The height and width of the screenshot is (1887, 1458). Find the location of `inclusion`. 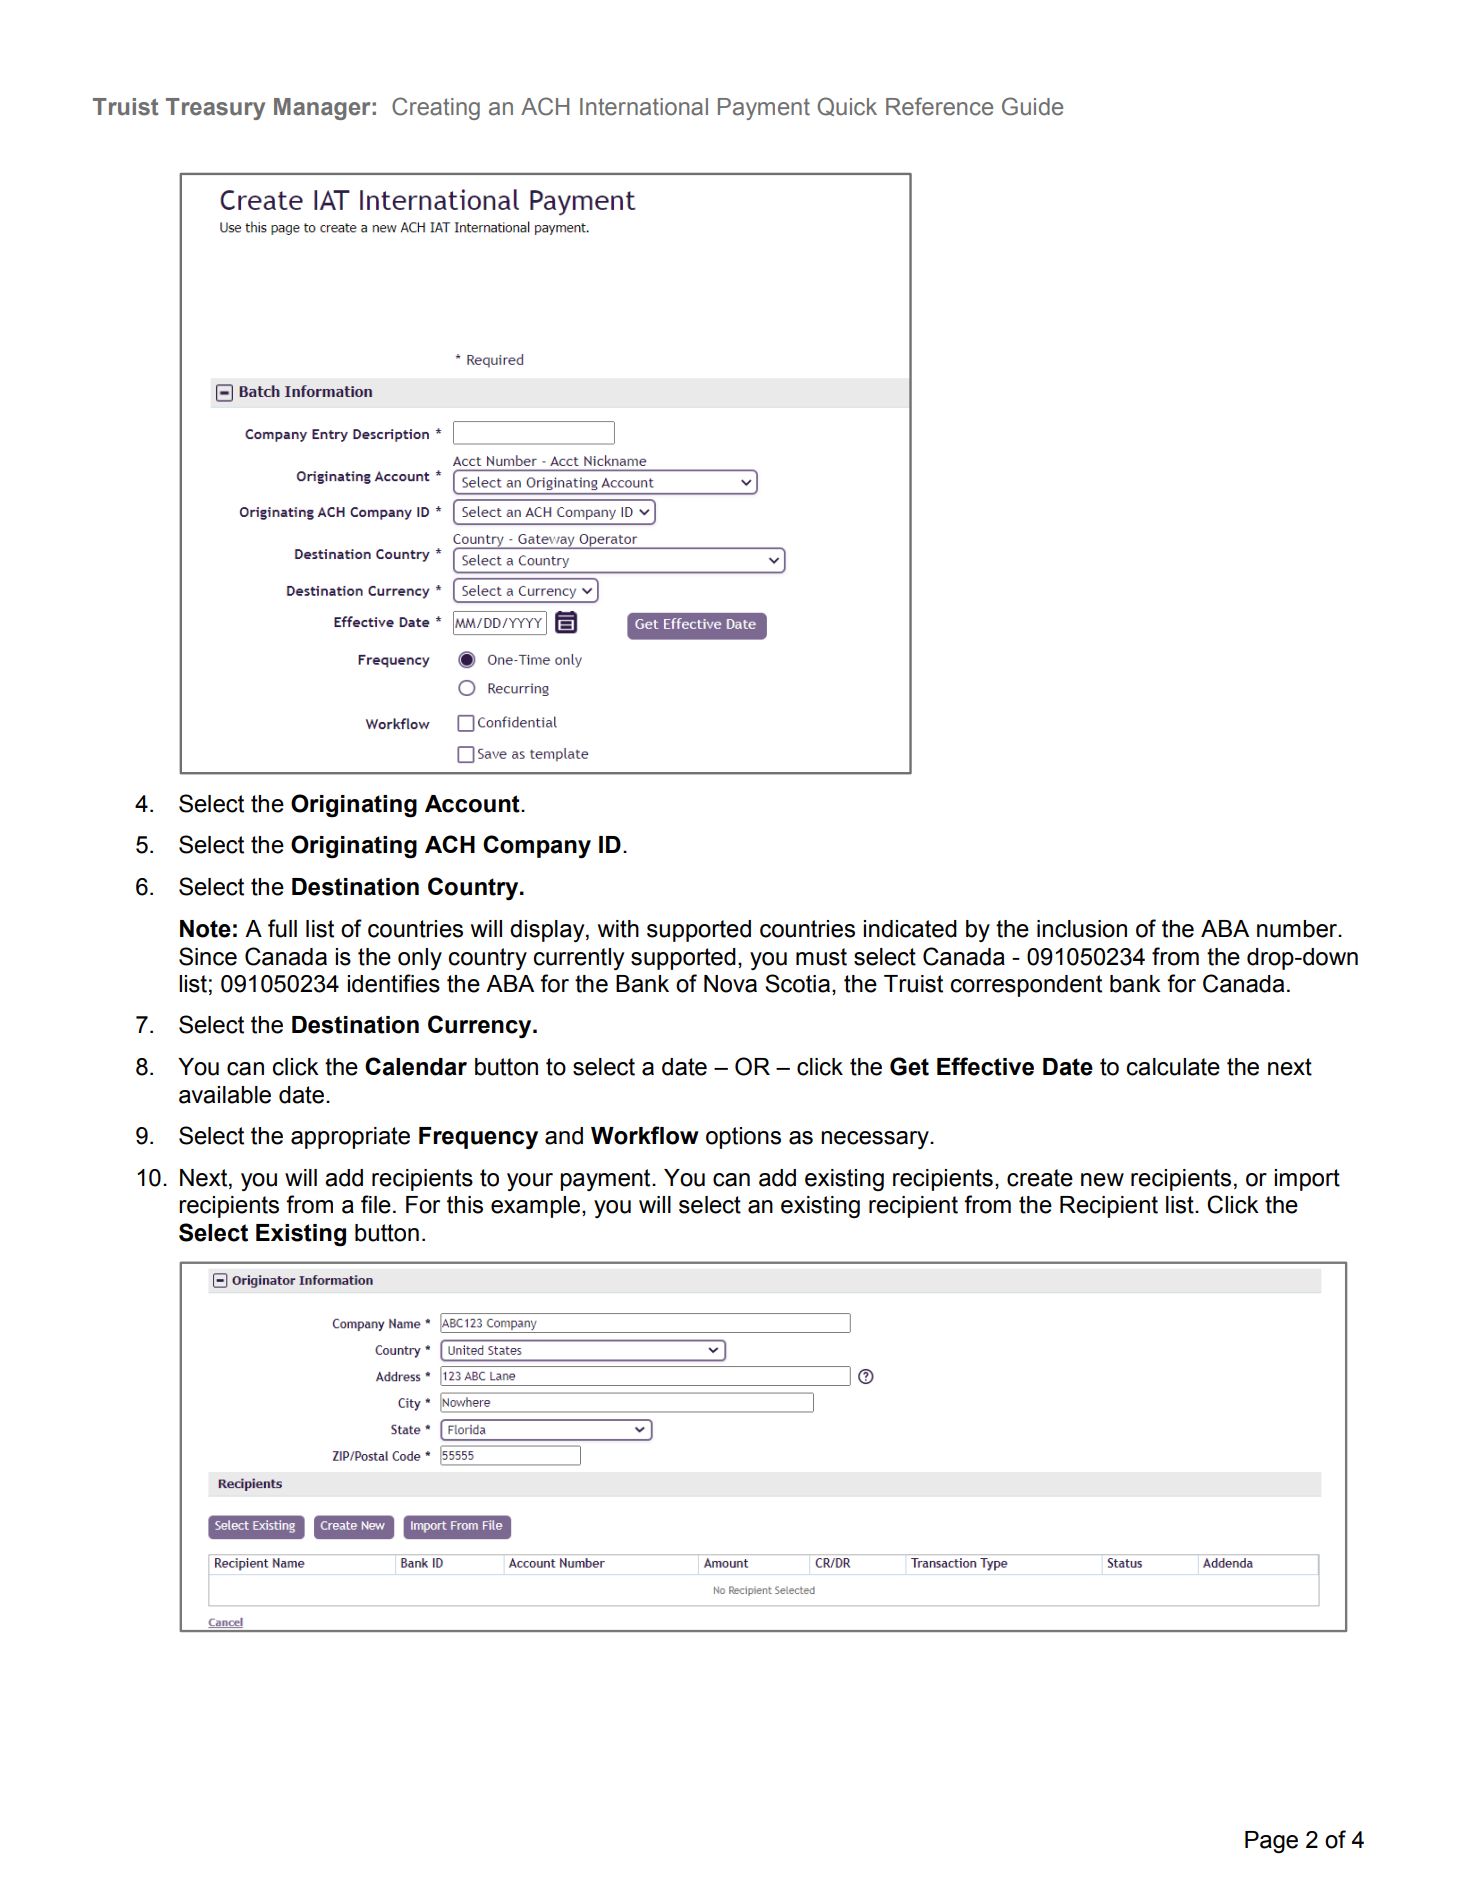

inclusion is located at coordinates (1082, 929).
